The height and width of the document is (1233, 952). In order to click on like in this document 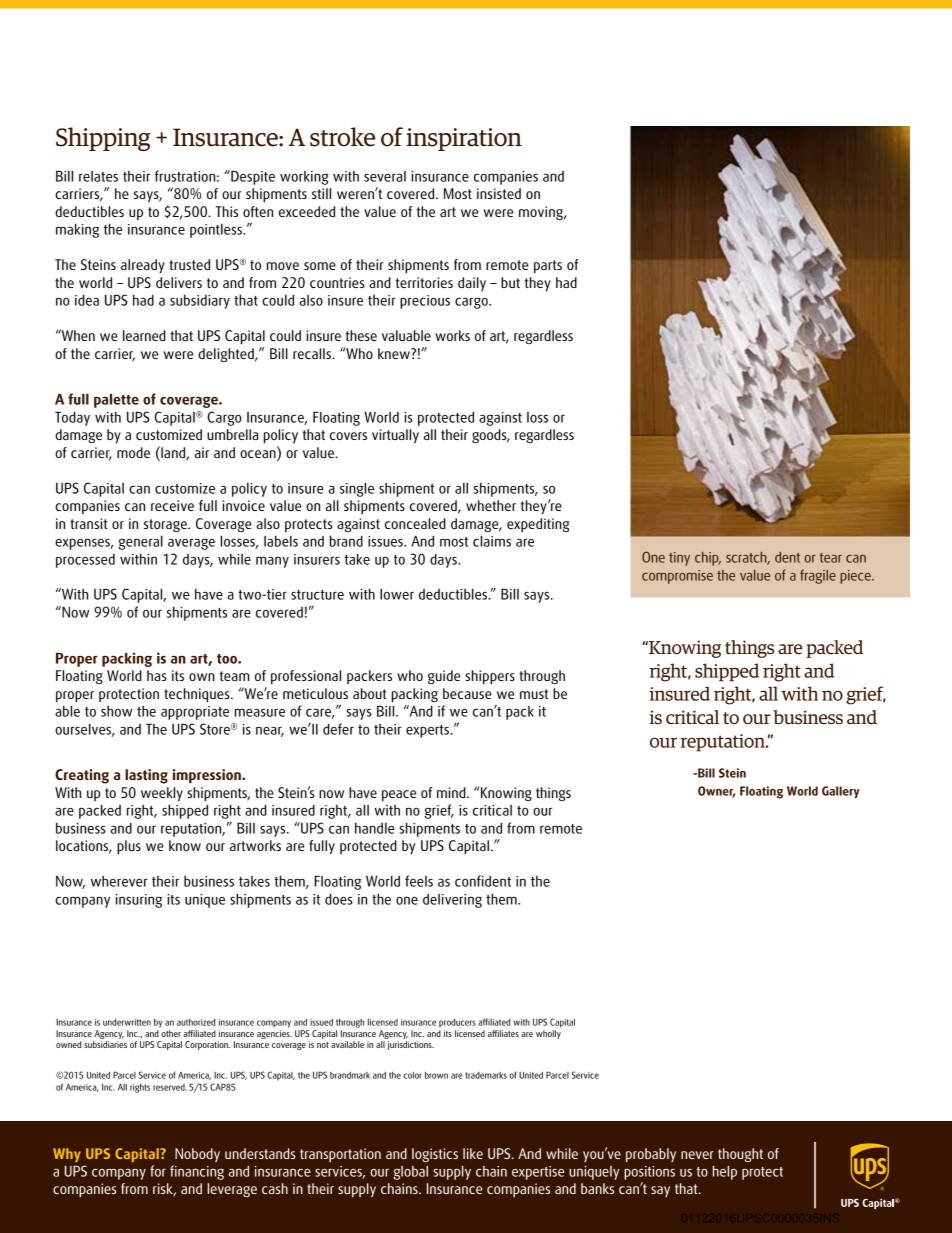, I will do `click(473, 1153)`.
